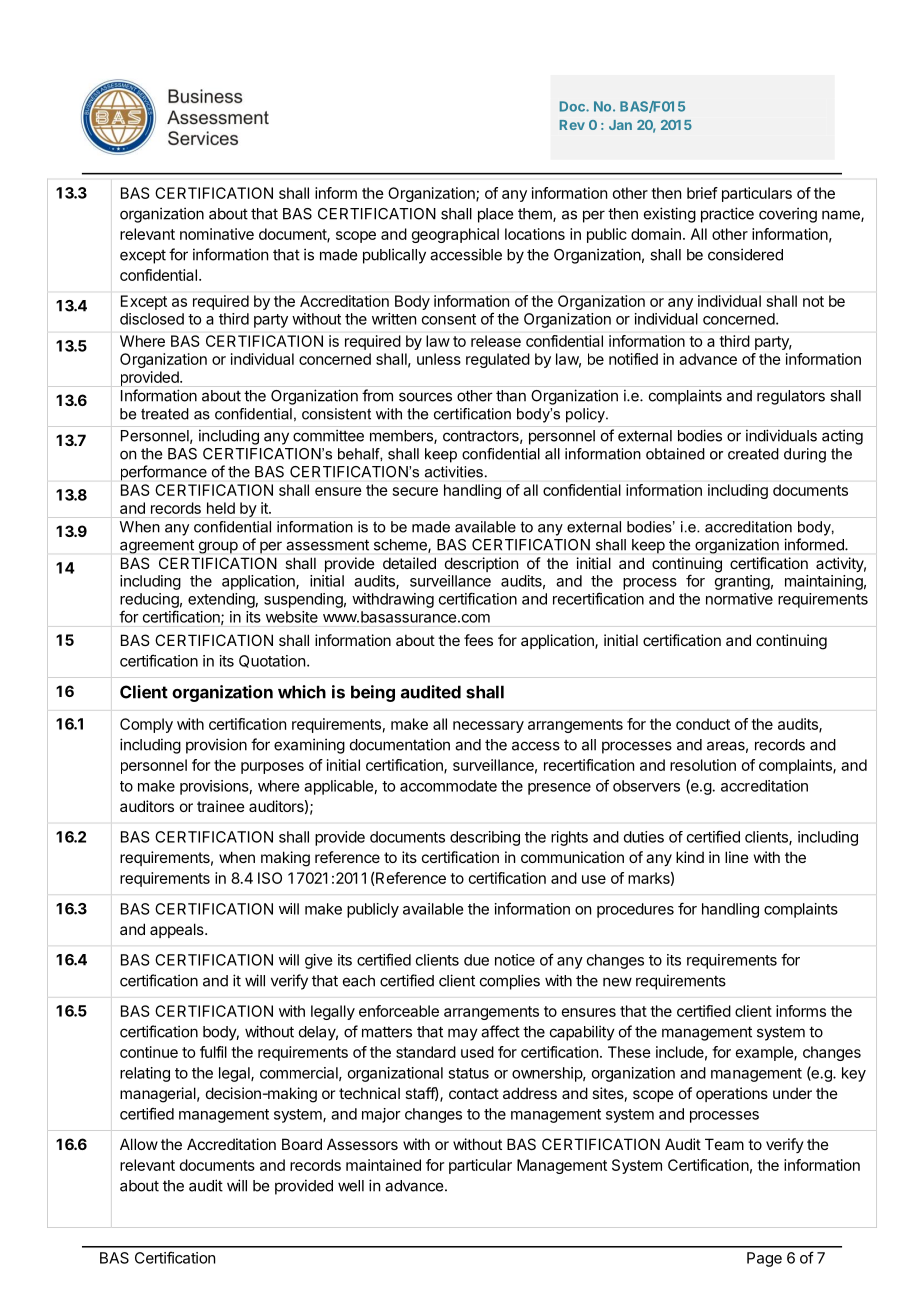 The width and height of the screenshot is (924, 1308). What do you see at coordinates (178, 930) in the screenshot?
I see `appeals` at bounding box center [178, 930].
